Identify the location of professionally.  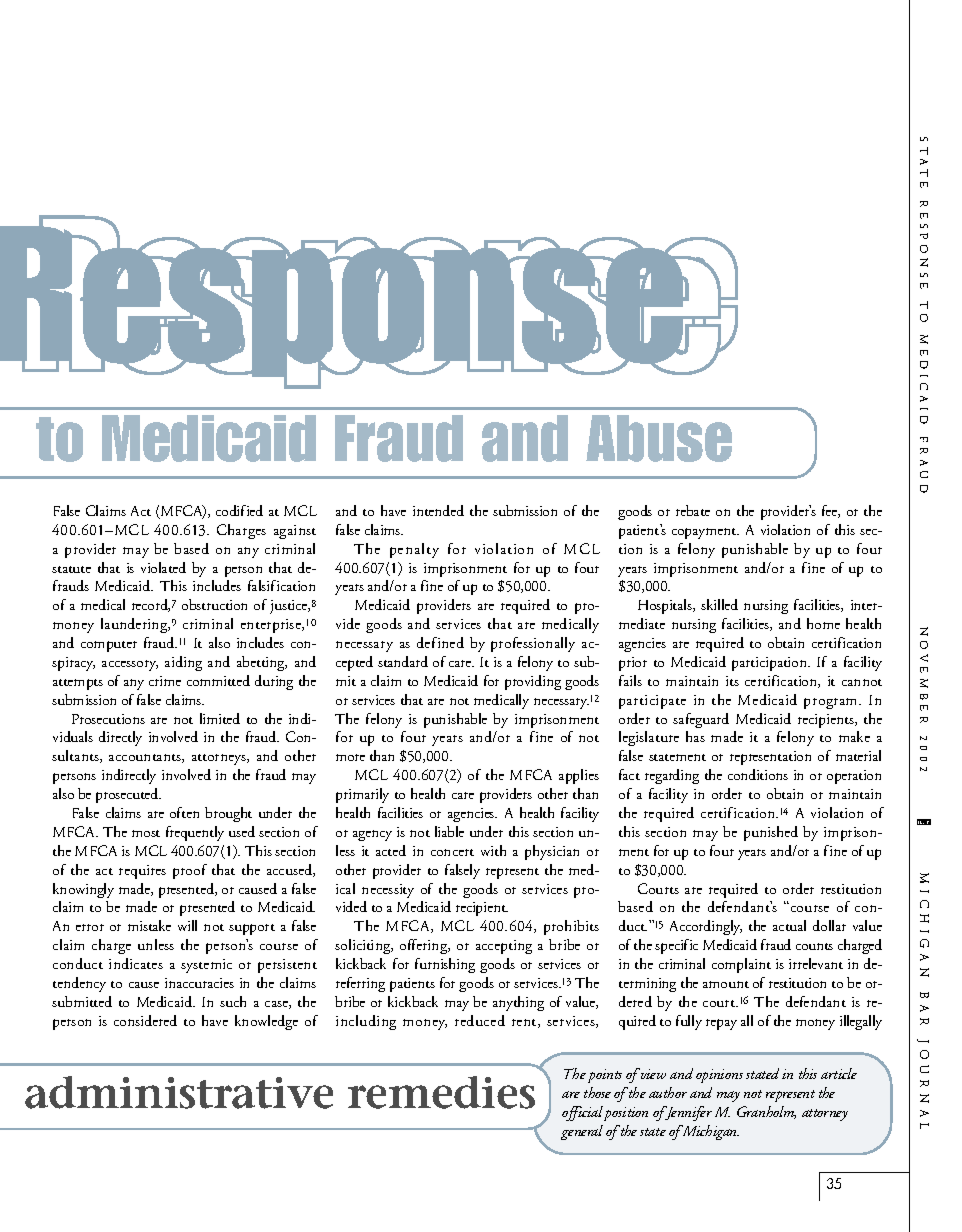
(533, 644).
